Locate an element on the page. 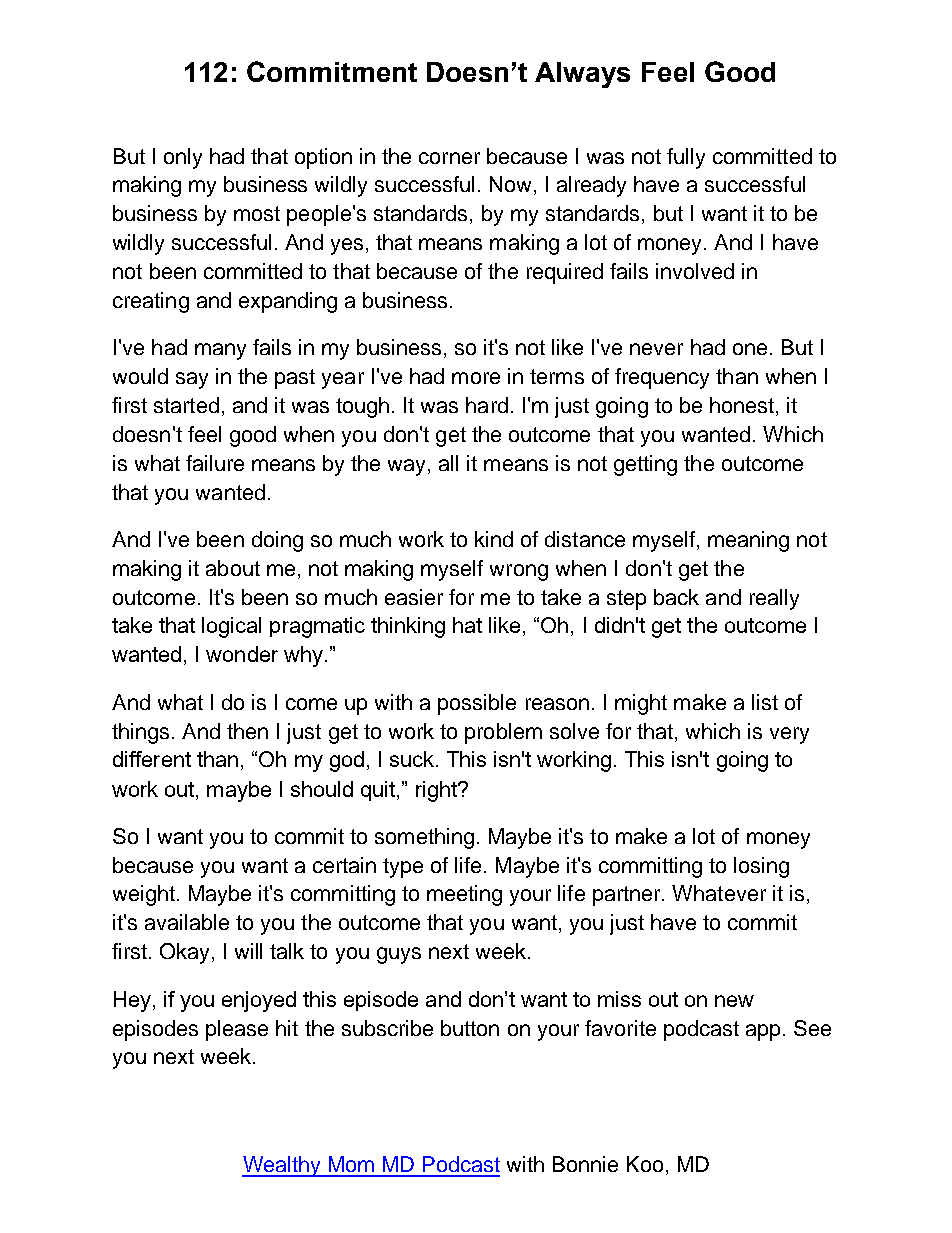 This document has height=1233, width=952. different is located at coordinates (152, 759).
